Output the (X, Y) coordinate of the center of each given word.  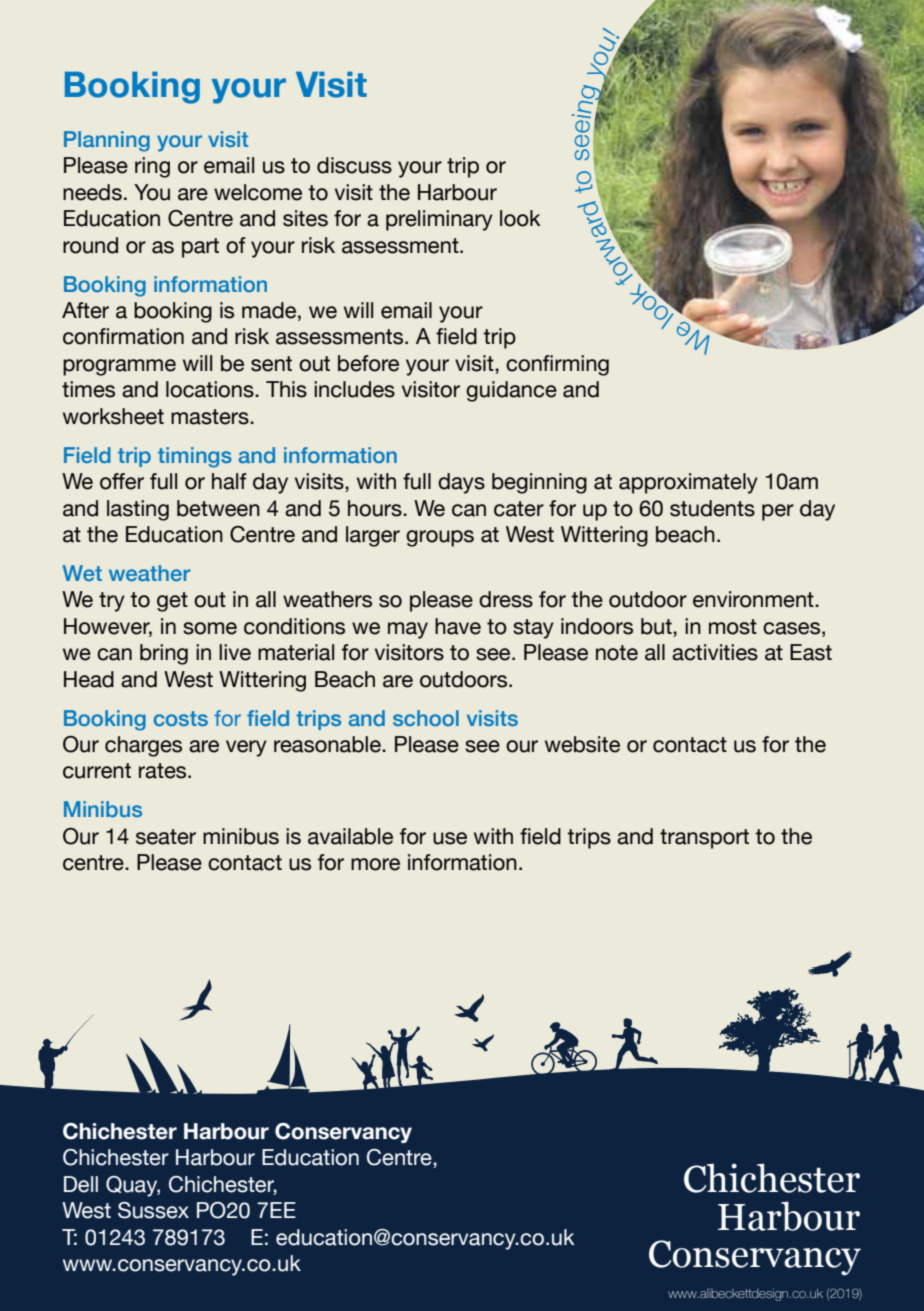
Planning (107, 141)
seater (166, 837)
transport (704, 839)
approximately (688, 483)
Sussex (153, 1210)
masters (211, 417)
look (520, 218)
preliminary (439, 220)
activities (715, 652)
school (426, 718)
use (450, 838)
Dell (81, 1184)
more (375, 864)
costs (181, 718)
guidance (511, 391)
